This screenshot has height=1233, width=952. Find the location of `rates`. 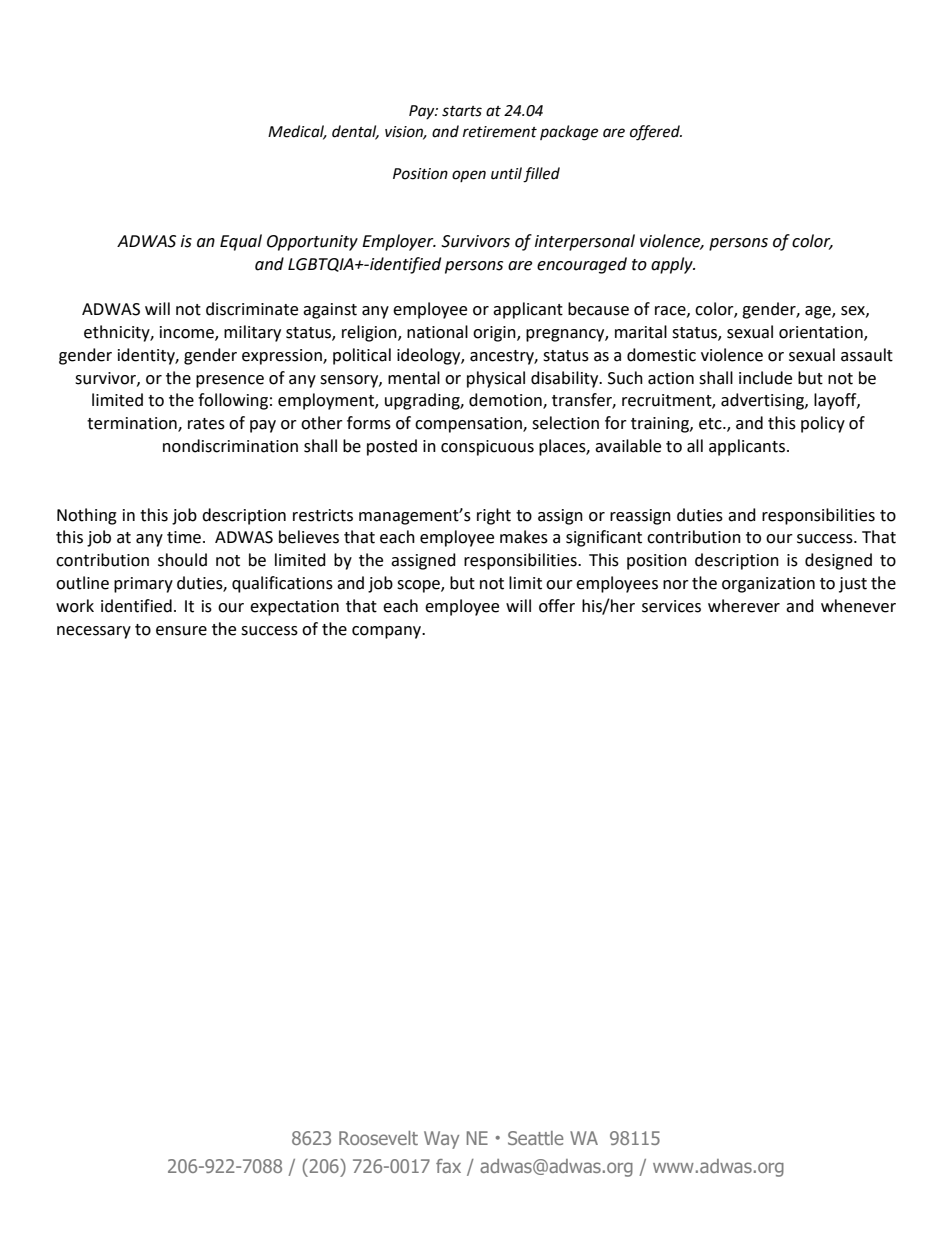

rates is located at coordinates (206, 424).
